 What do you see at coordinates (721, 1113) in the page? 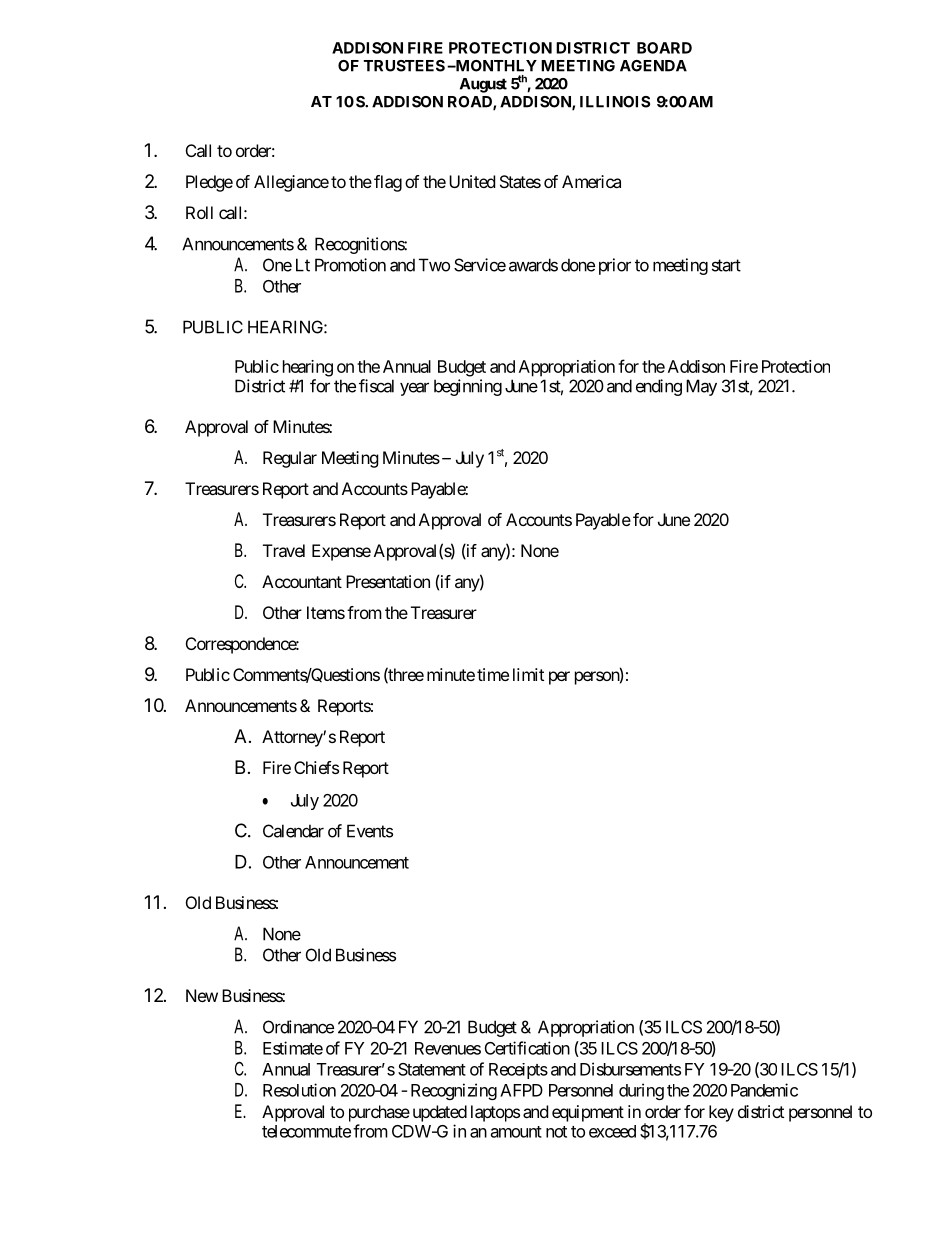
I see `key` at bounding box center [721, 1113].
